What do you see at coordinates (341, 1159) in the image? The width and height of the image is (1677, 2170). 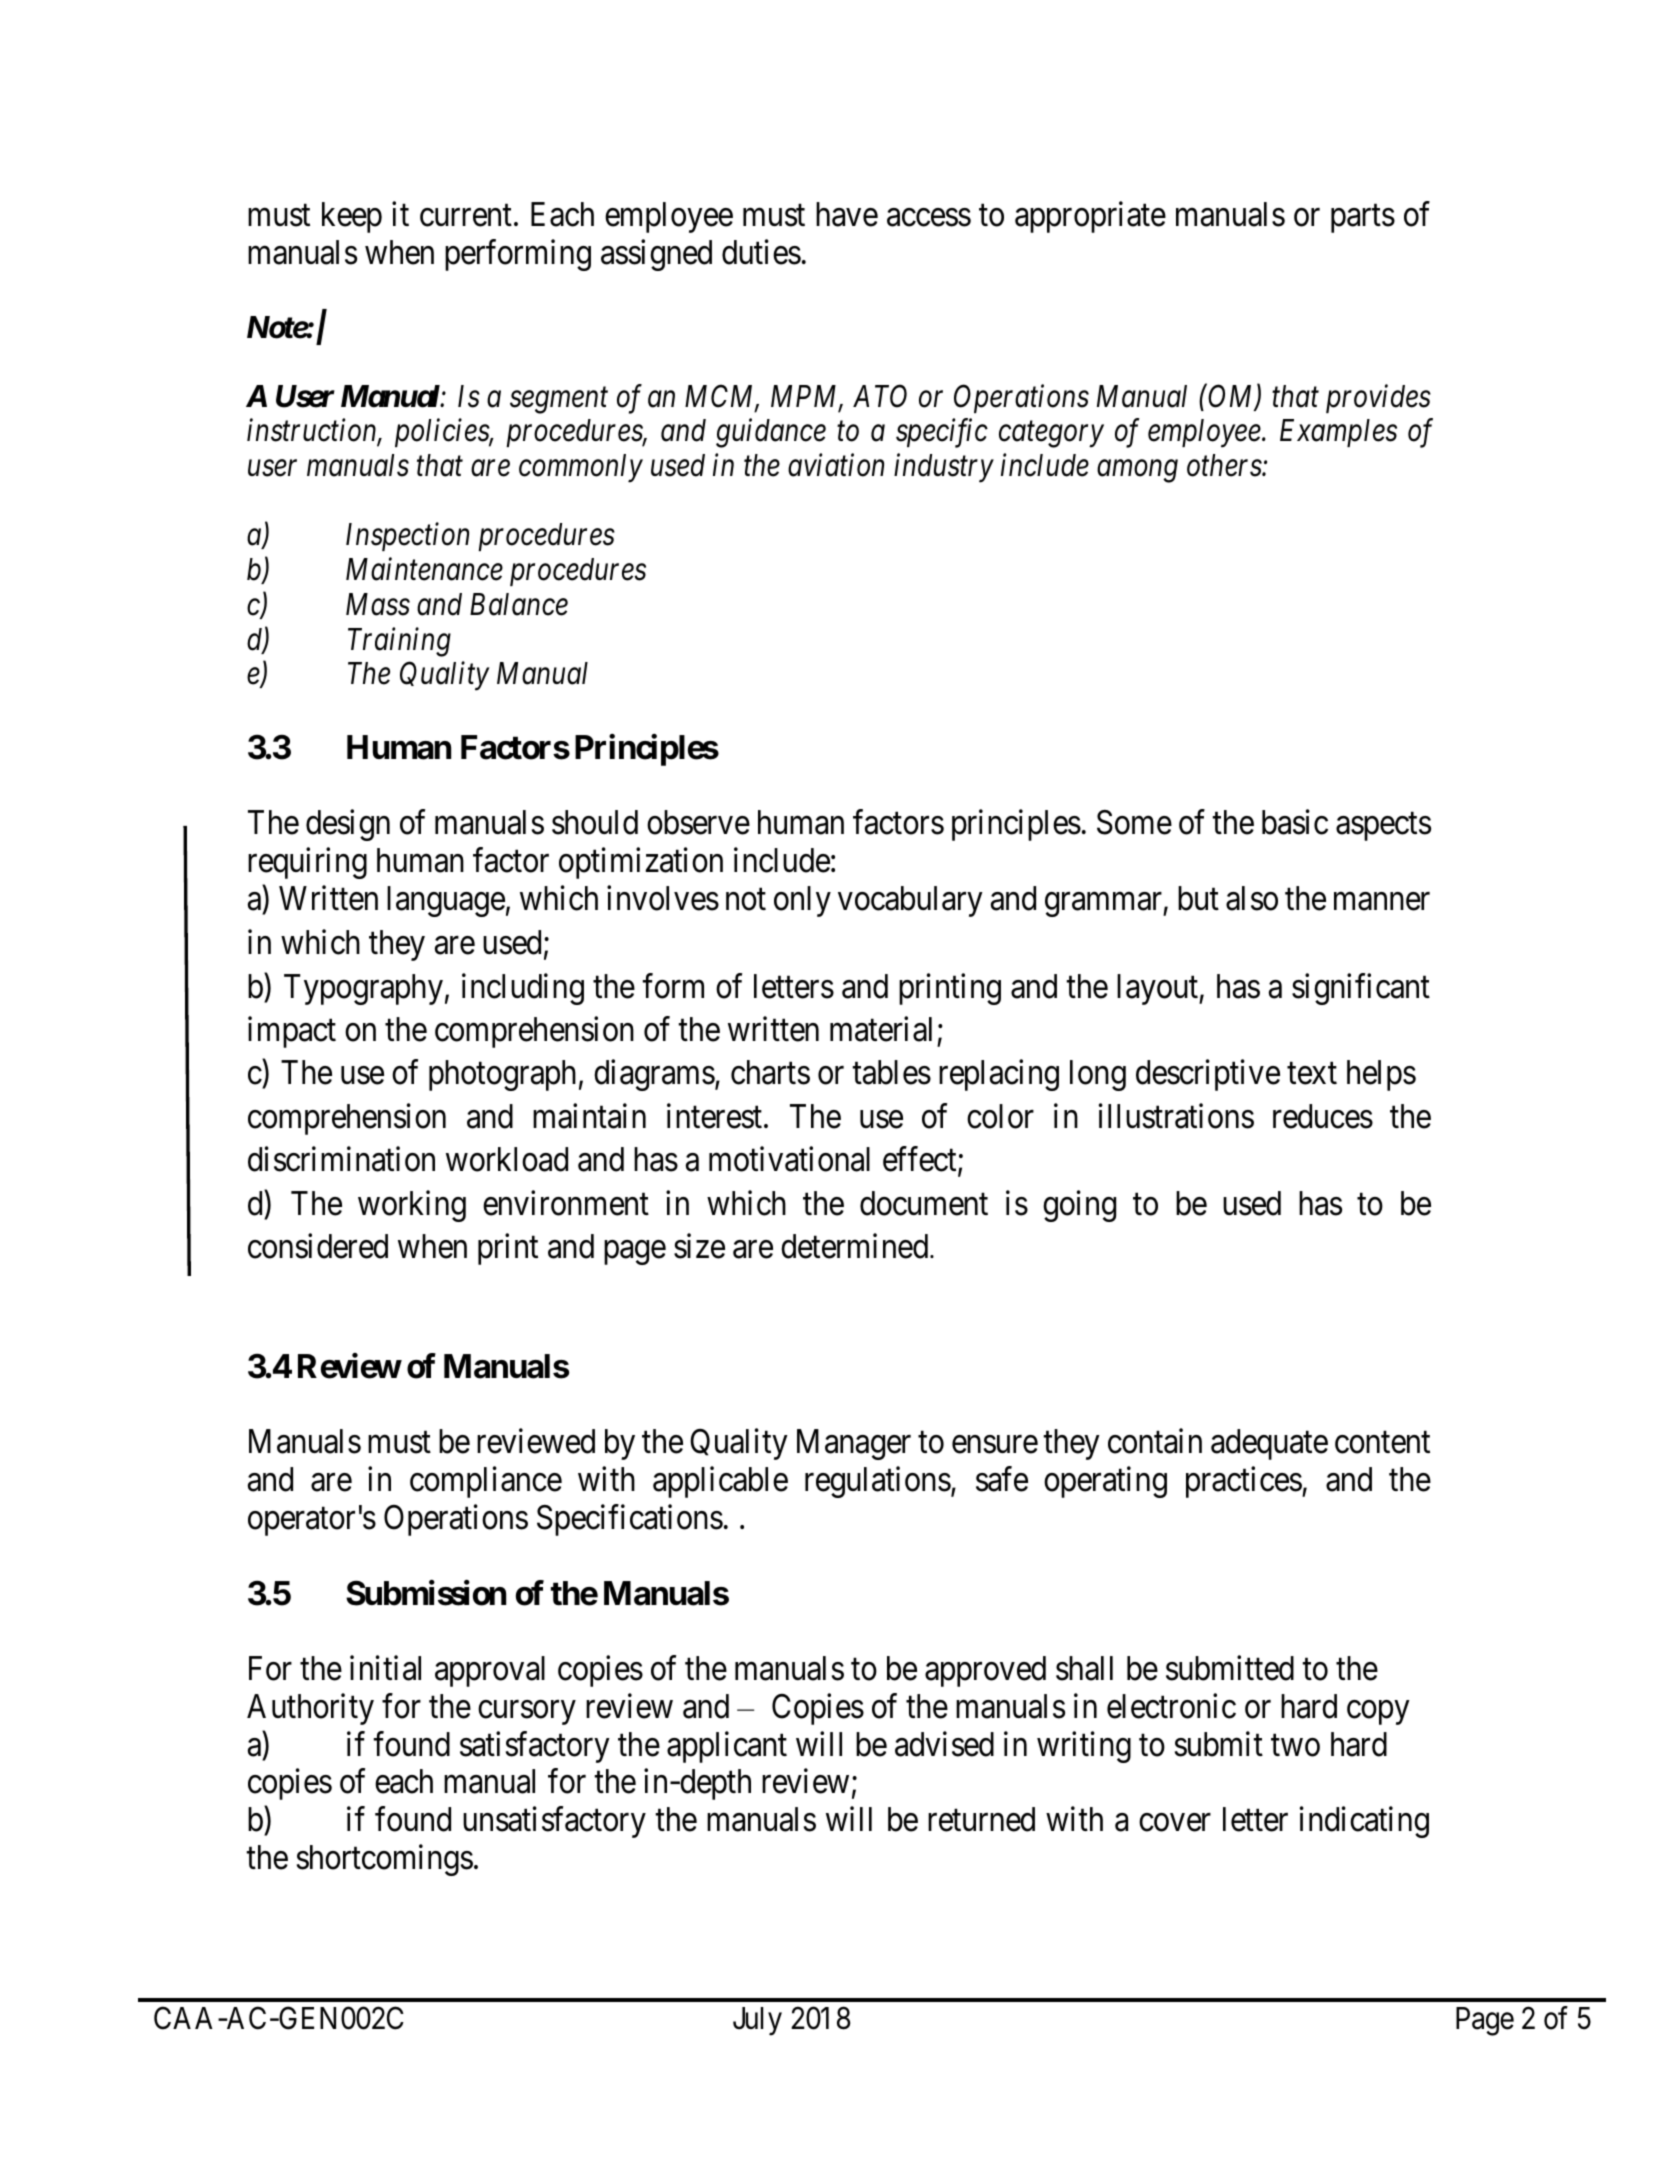 I see `discrimination` at bounding box center [341, 1159].
